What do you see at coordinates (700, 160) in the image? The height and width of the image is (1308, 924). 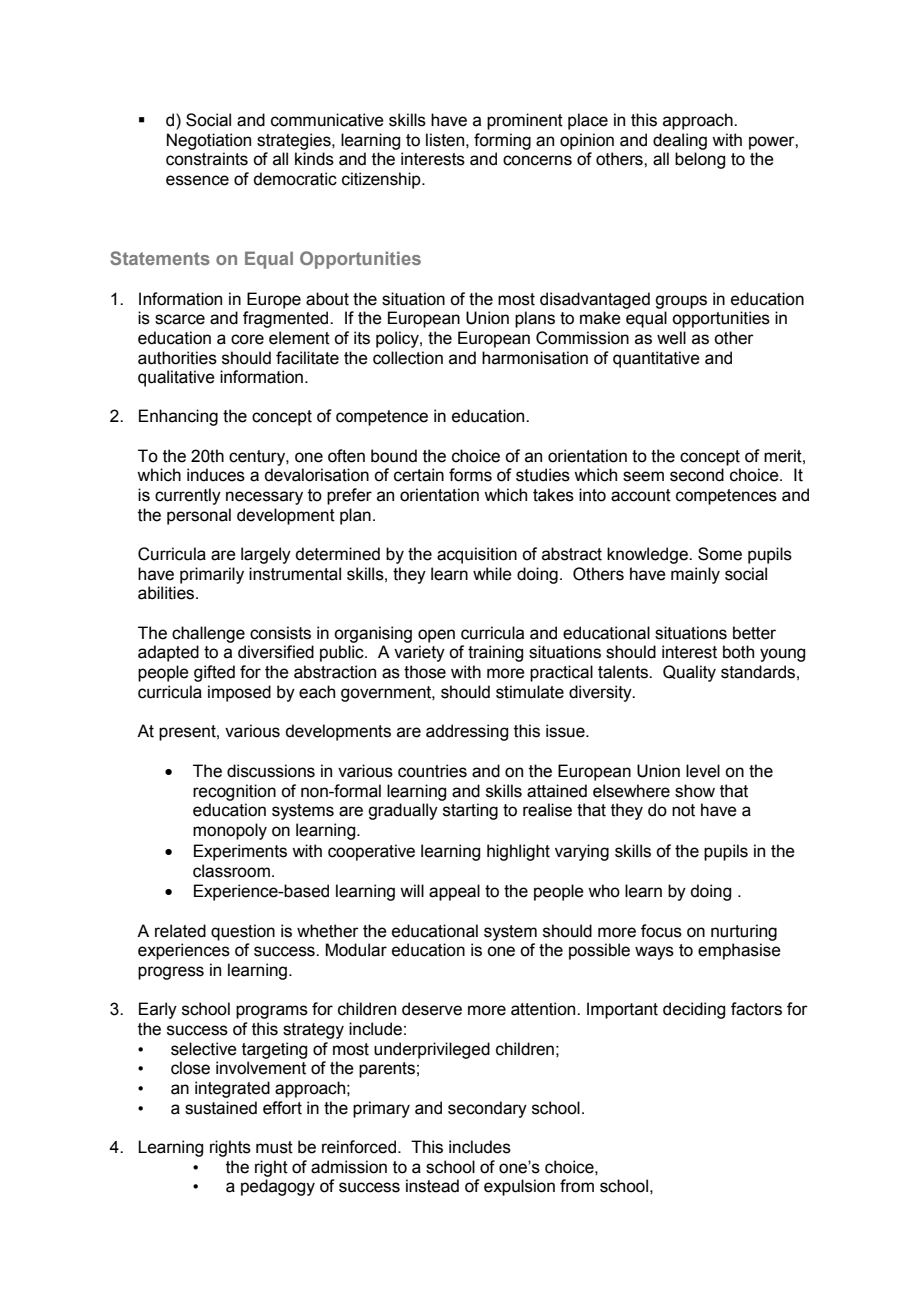 I see `belong` at bounding box center [700, 160].
